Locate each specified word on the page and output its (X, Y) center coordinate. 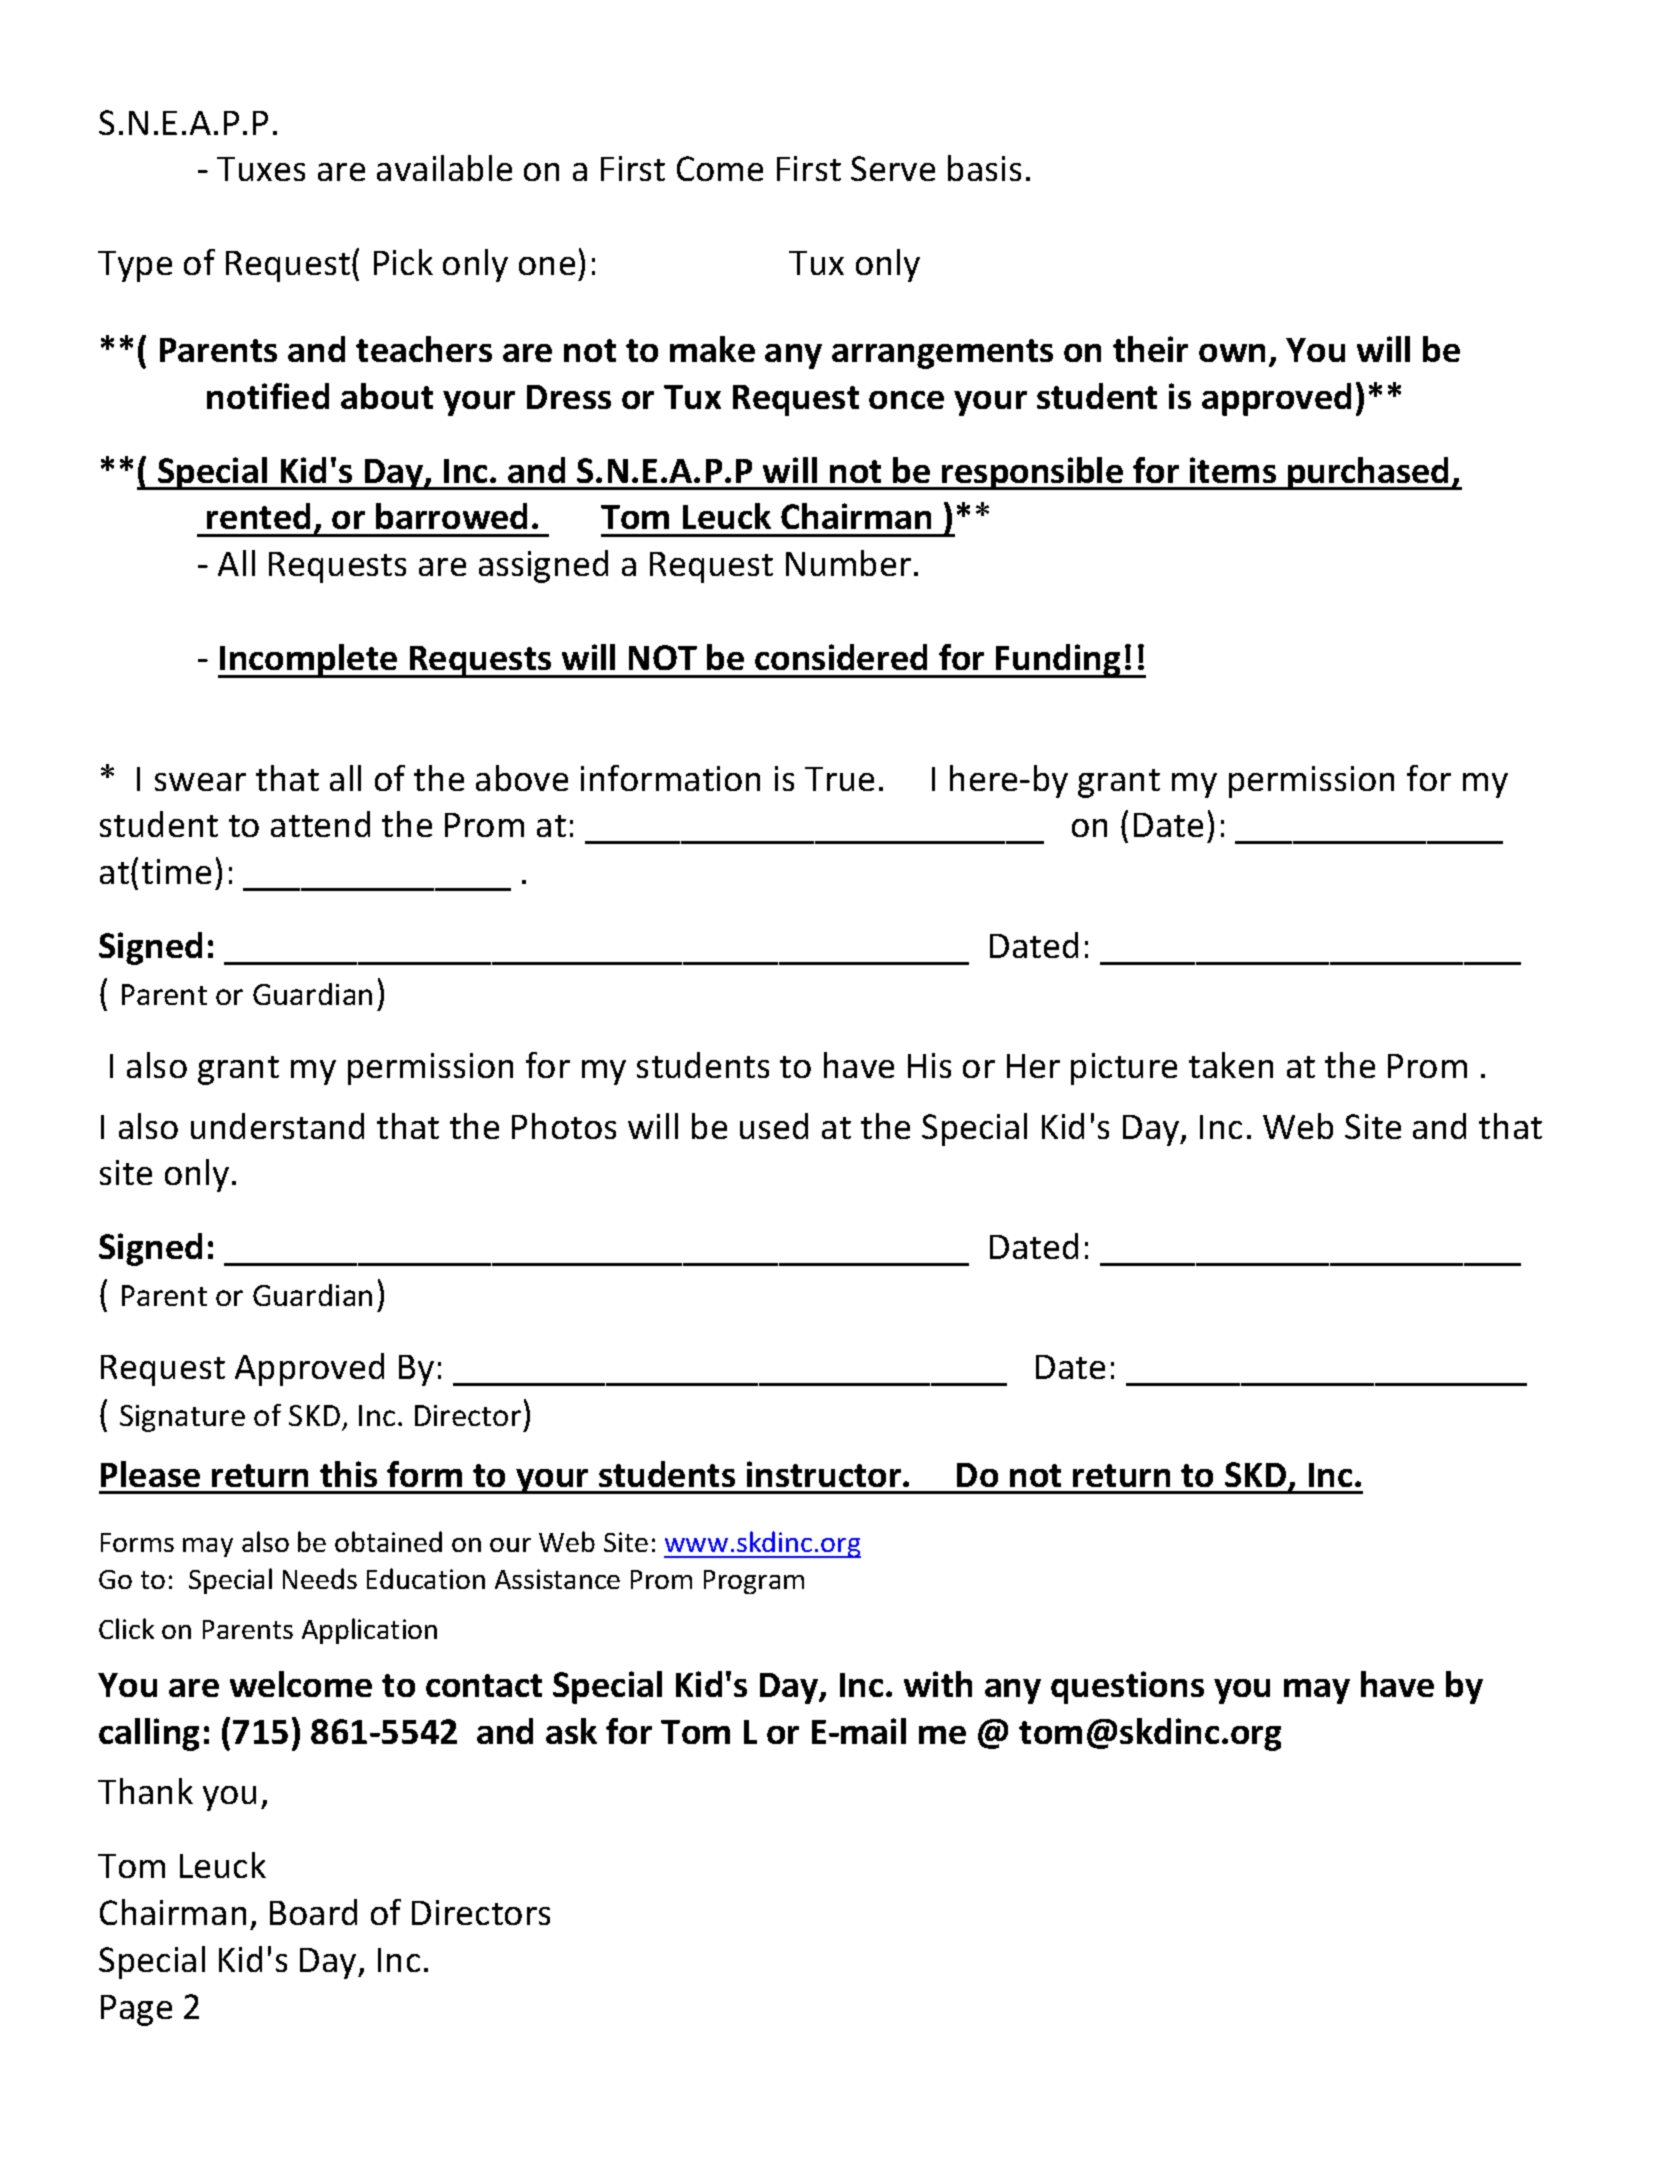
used (774, 1126)
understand (277, 1126)
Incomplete (309, 661)
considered (841, 657)
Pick (403, 262)
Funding (1058, 661)
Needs (320, 1578)
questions (1127, 1687)
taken (1231, 1065)
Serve (893, 168)
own (1232, 353)
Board (313, 1912)
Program (754, 1582)
